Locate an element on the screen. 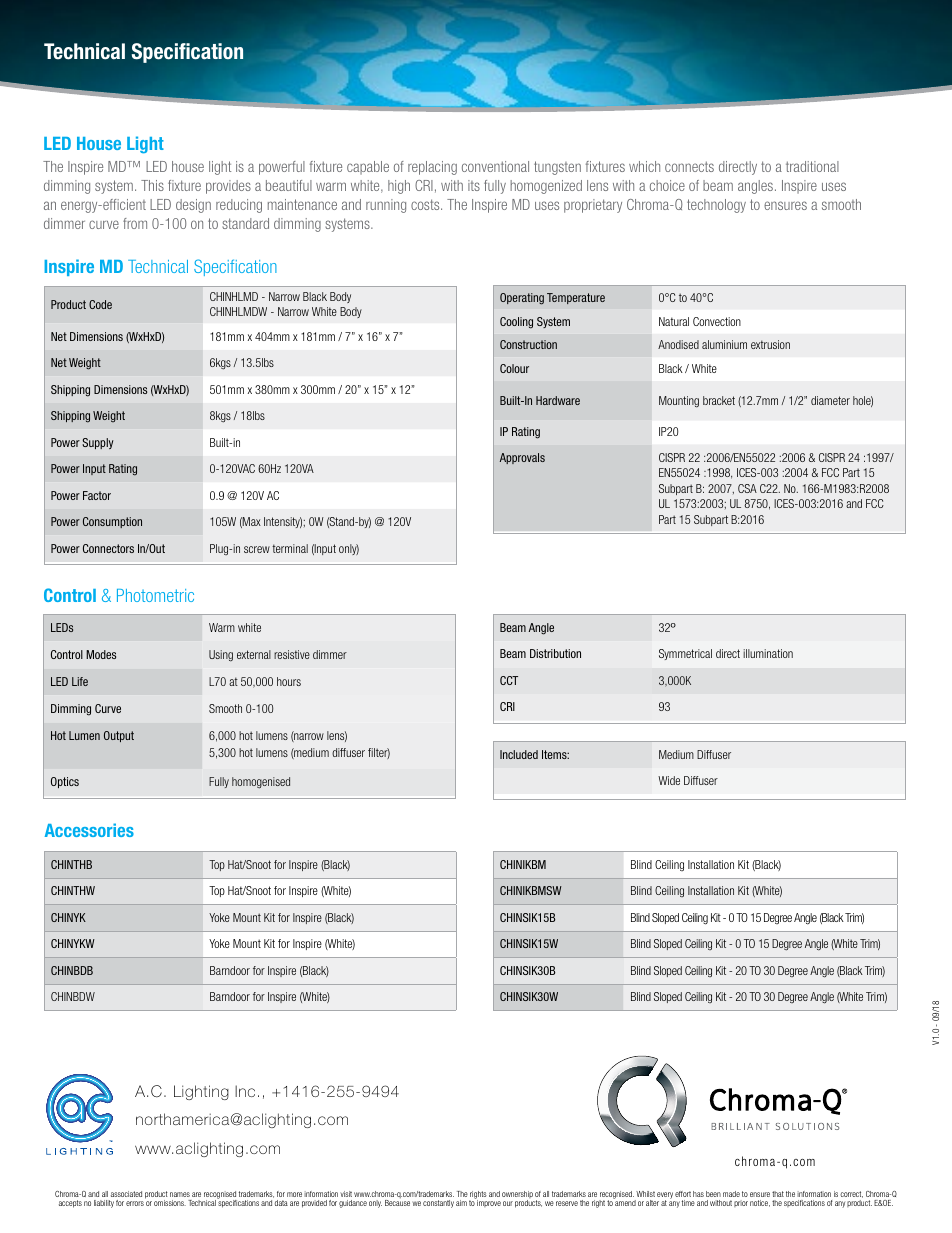 The width and height of the screenshot is (952, 1233). technology is located at coordinates (716, 206).
